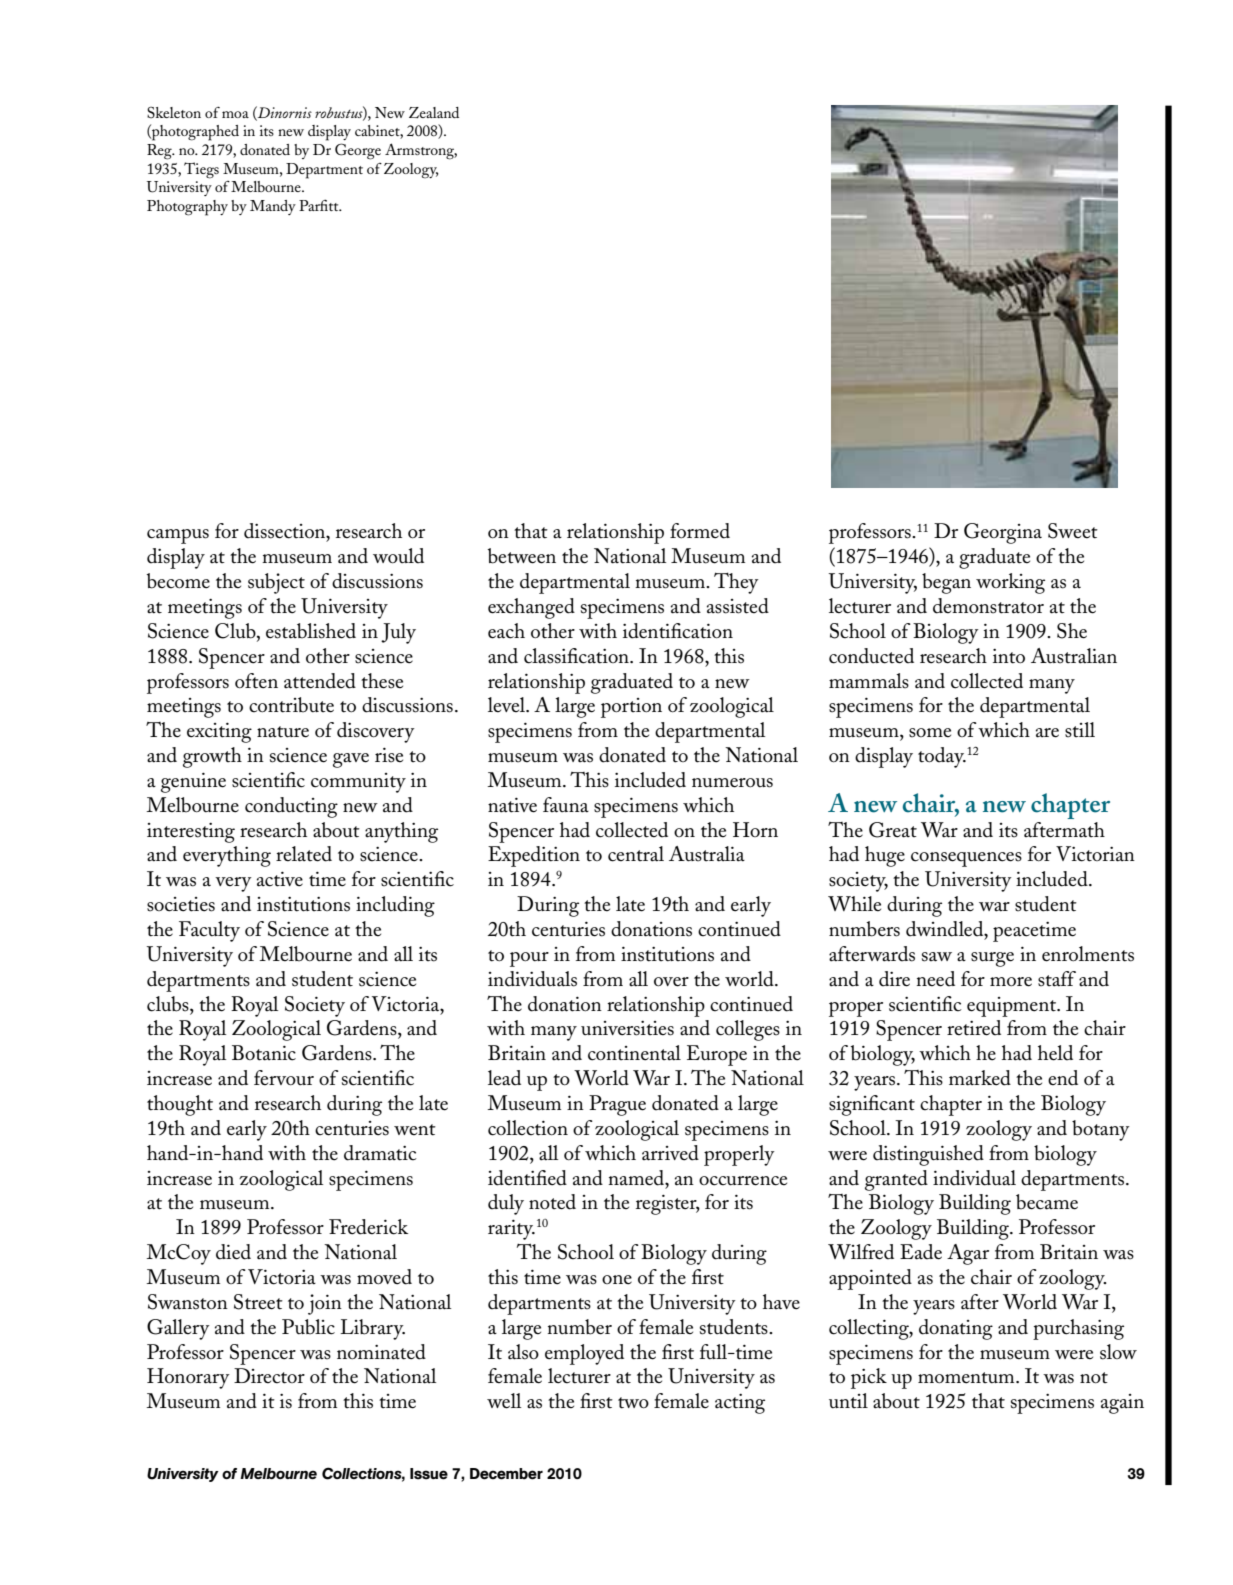  I want to click on momentum, so click(967, 1378).
